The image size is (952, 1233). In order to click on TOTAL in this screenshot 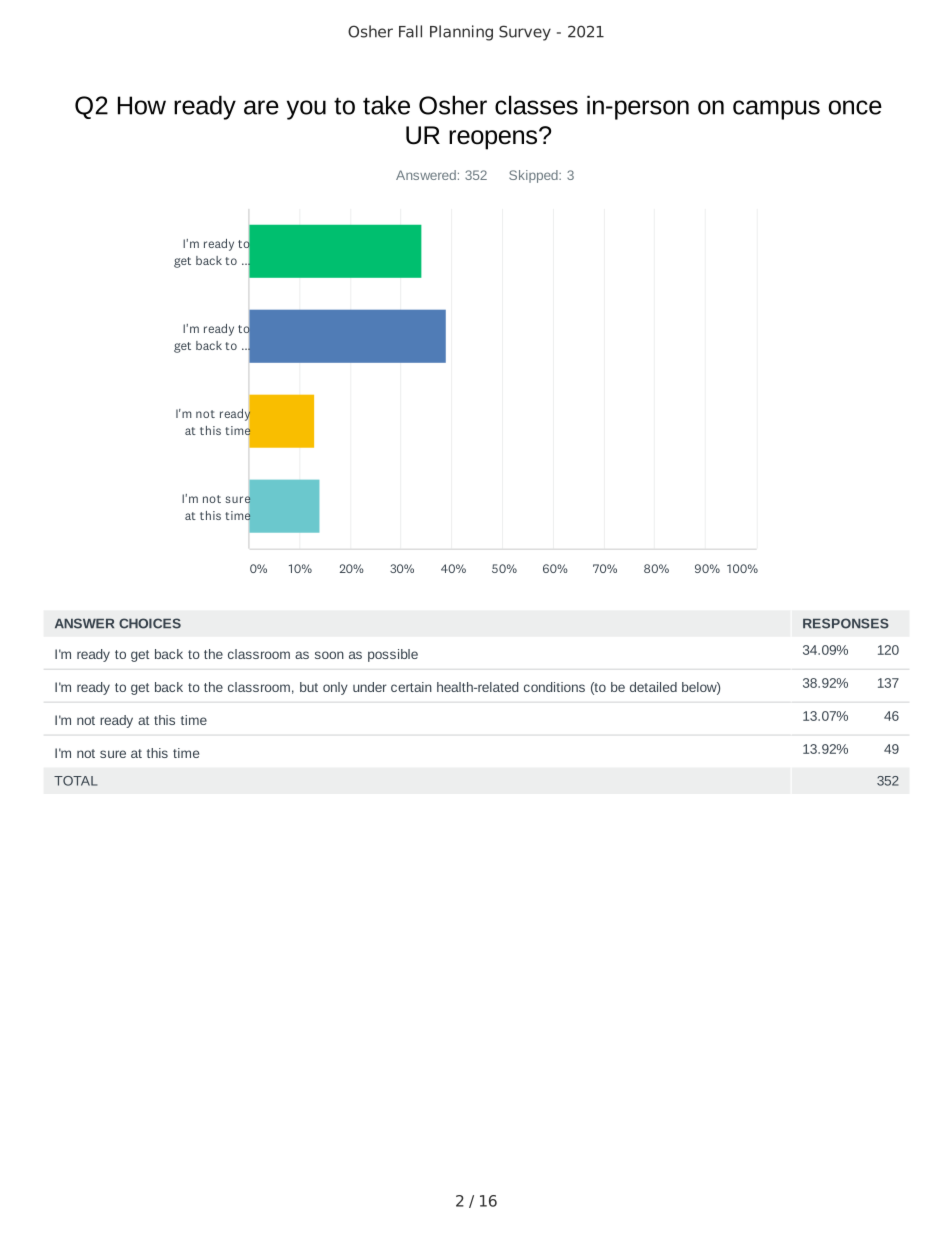, I will do `click(75, 781)`.
